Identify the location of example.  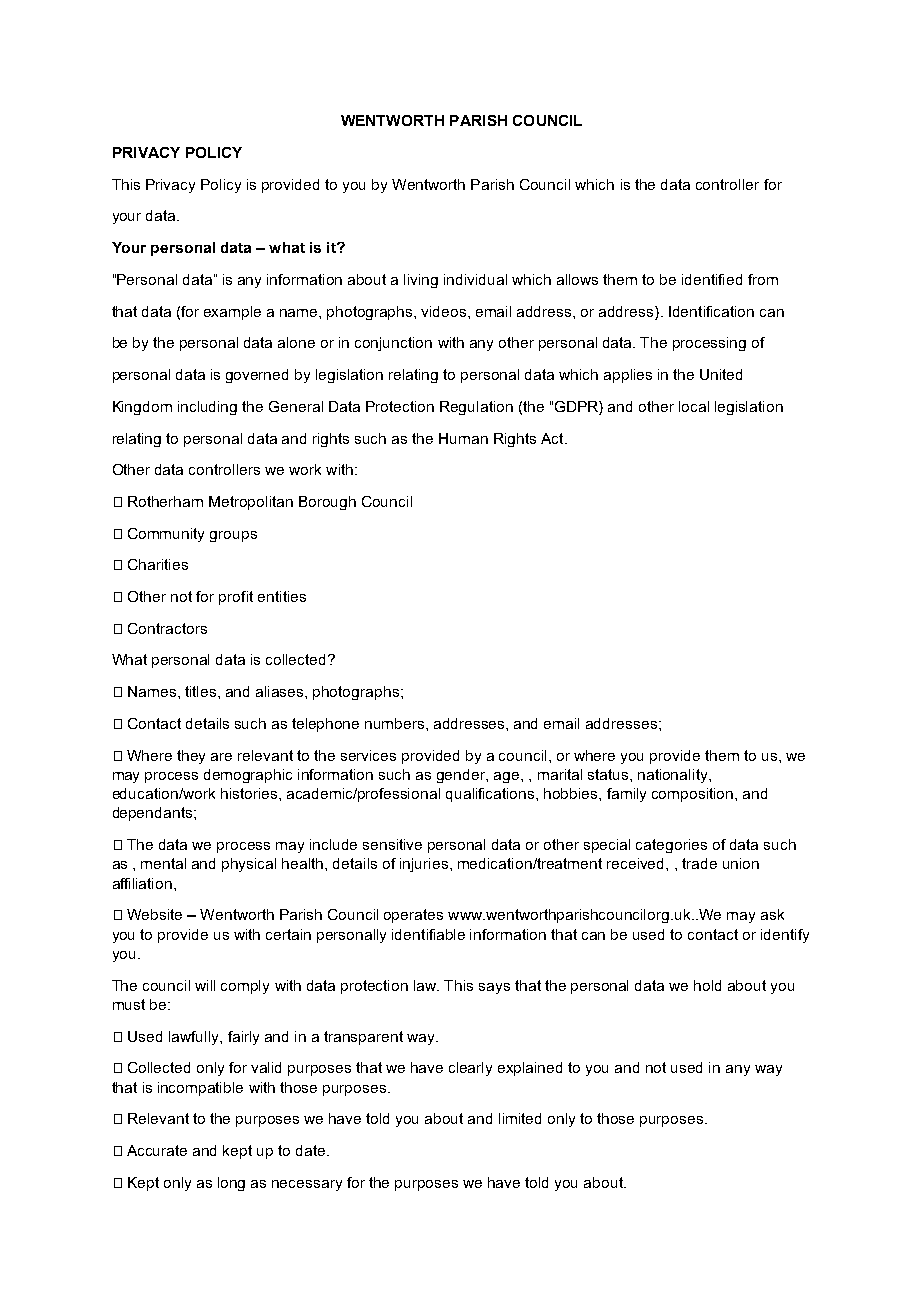
(232, 313).
